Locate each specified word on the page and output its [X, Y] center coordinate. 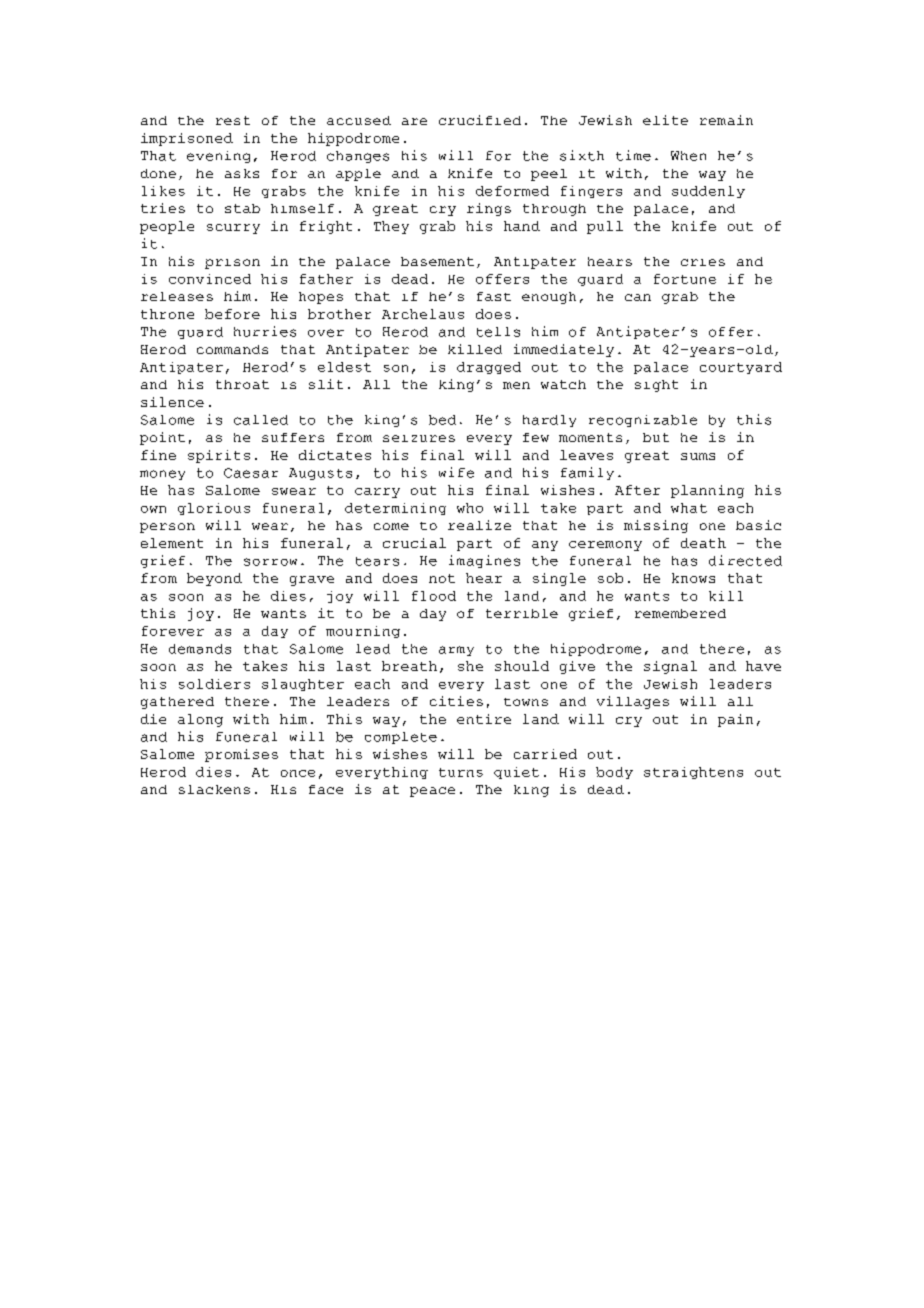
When [688, 156]
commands [232, 349]
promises [241, 755]
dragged [489, 368]
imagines [484, 561]
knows [693, 578]
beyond [214, 579]
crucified [480, 120]
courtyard [741, 368]
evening [218, 157]
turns [461, 772]
